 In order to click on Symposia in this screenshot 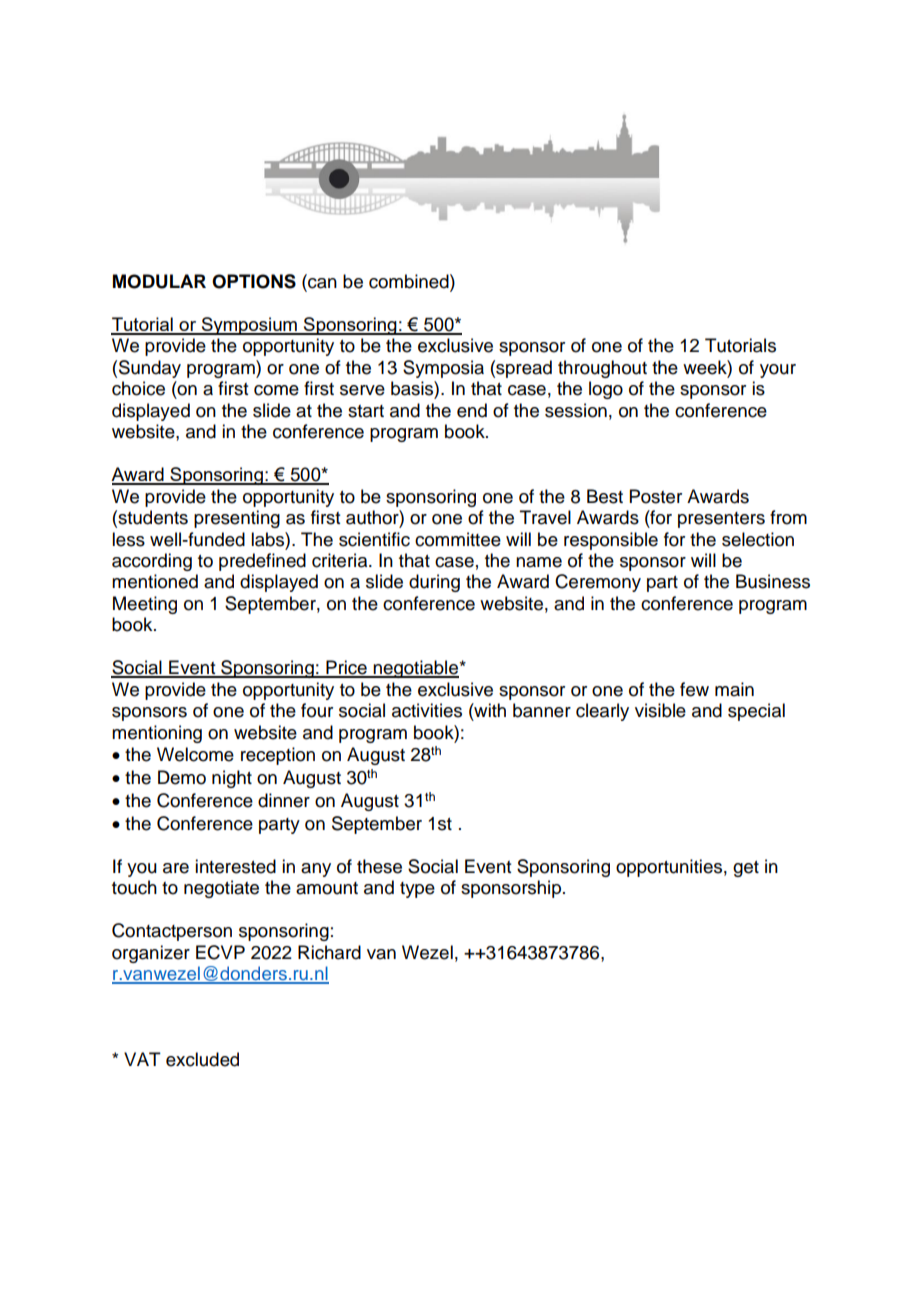, I will do `click(443, 369)`.
